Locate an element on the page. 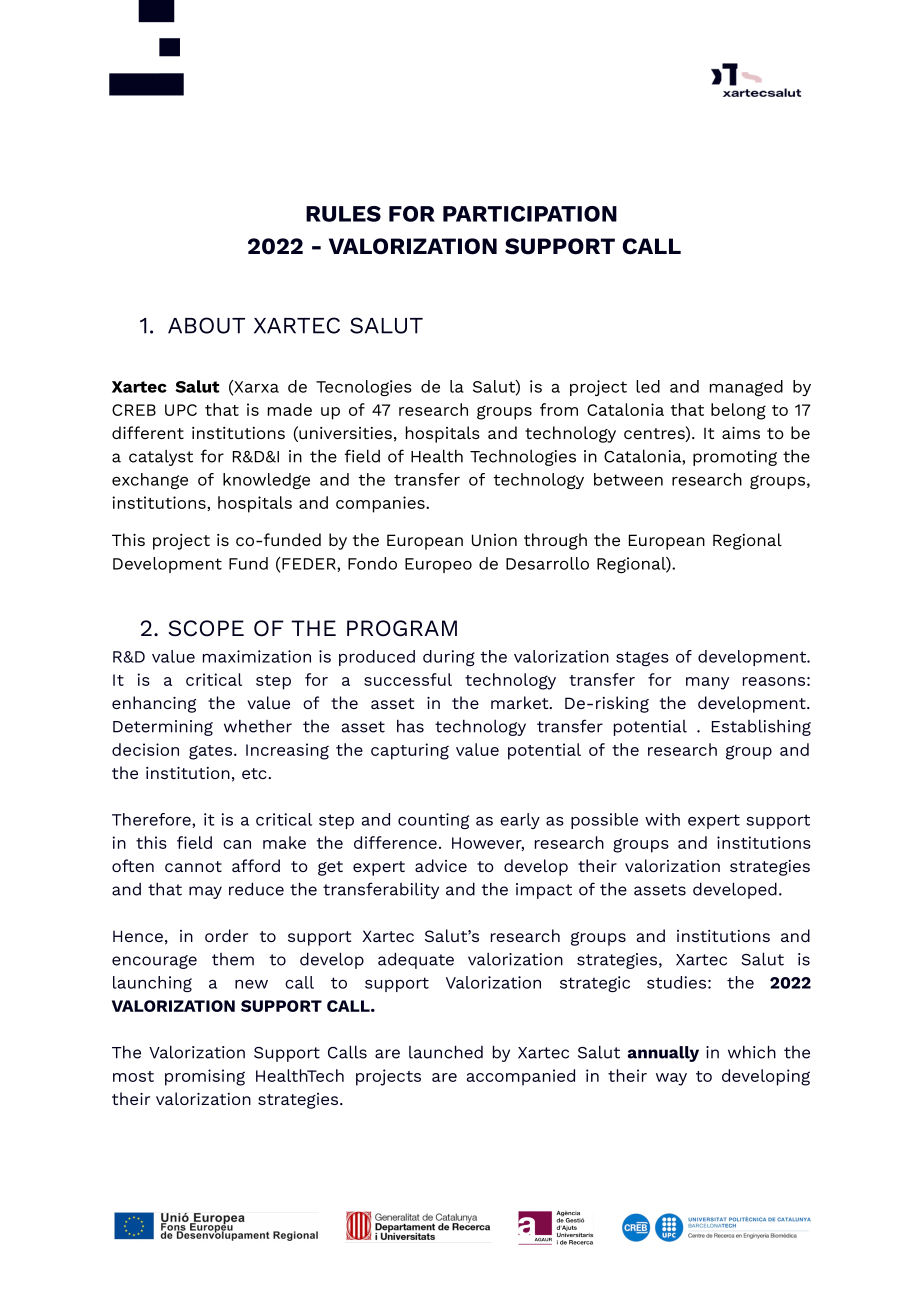 This image has height=1307, width=924. SCOPE is located at coordinates (206, 628).
